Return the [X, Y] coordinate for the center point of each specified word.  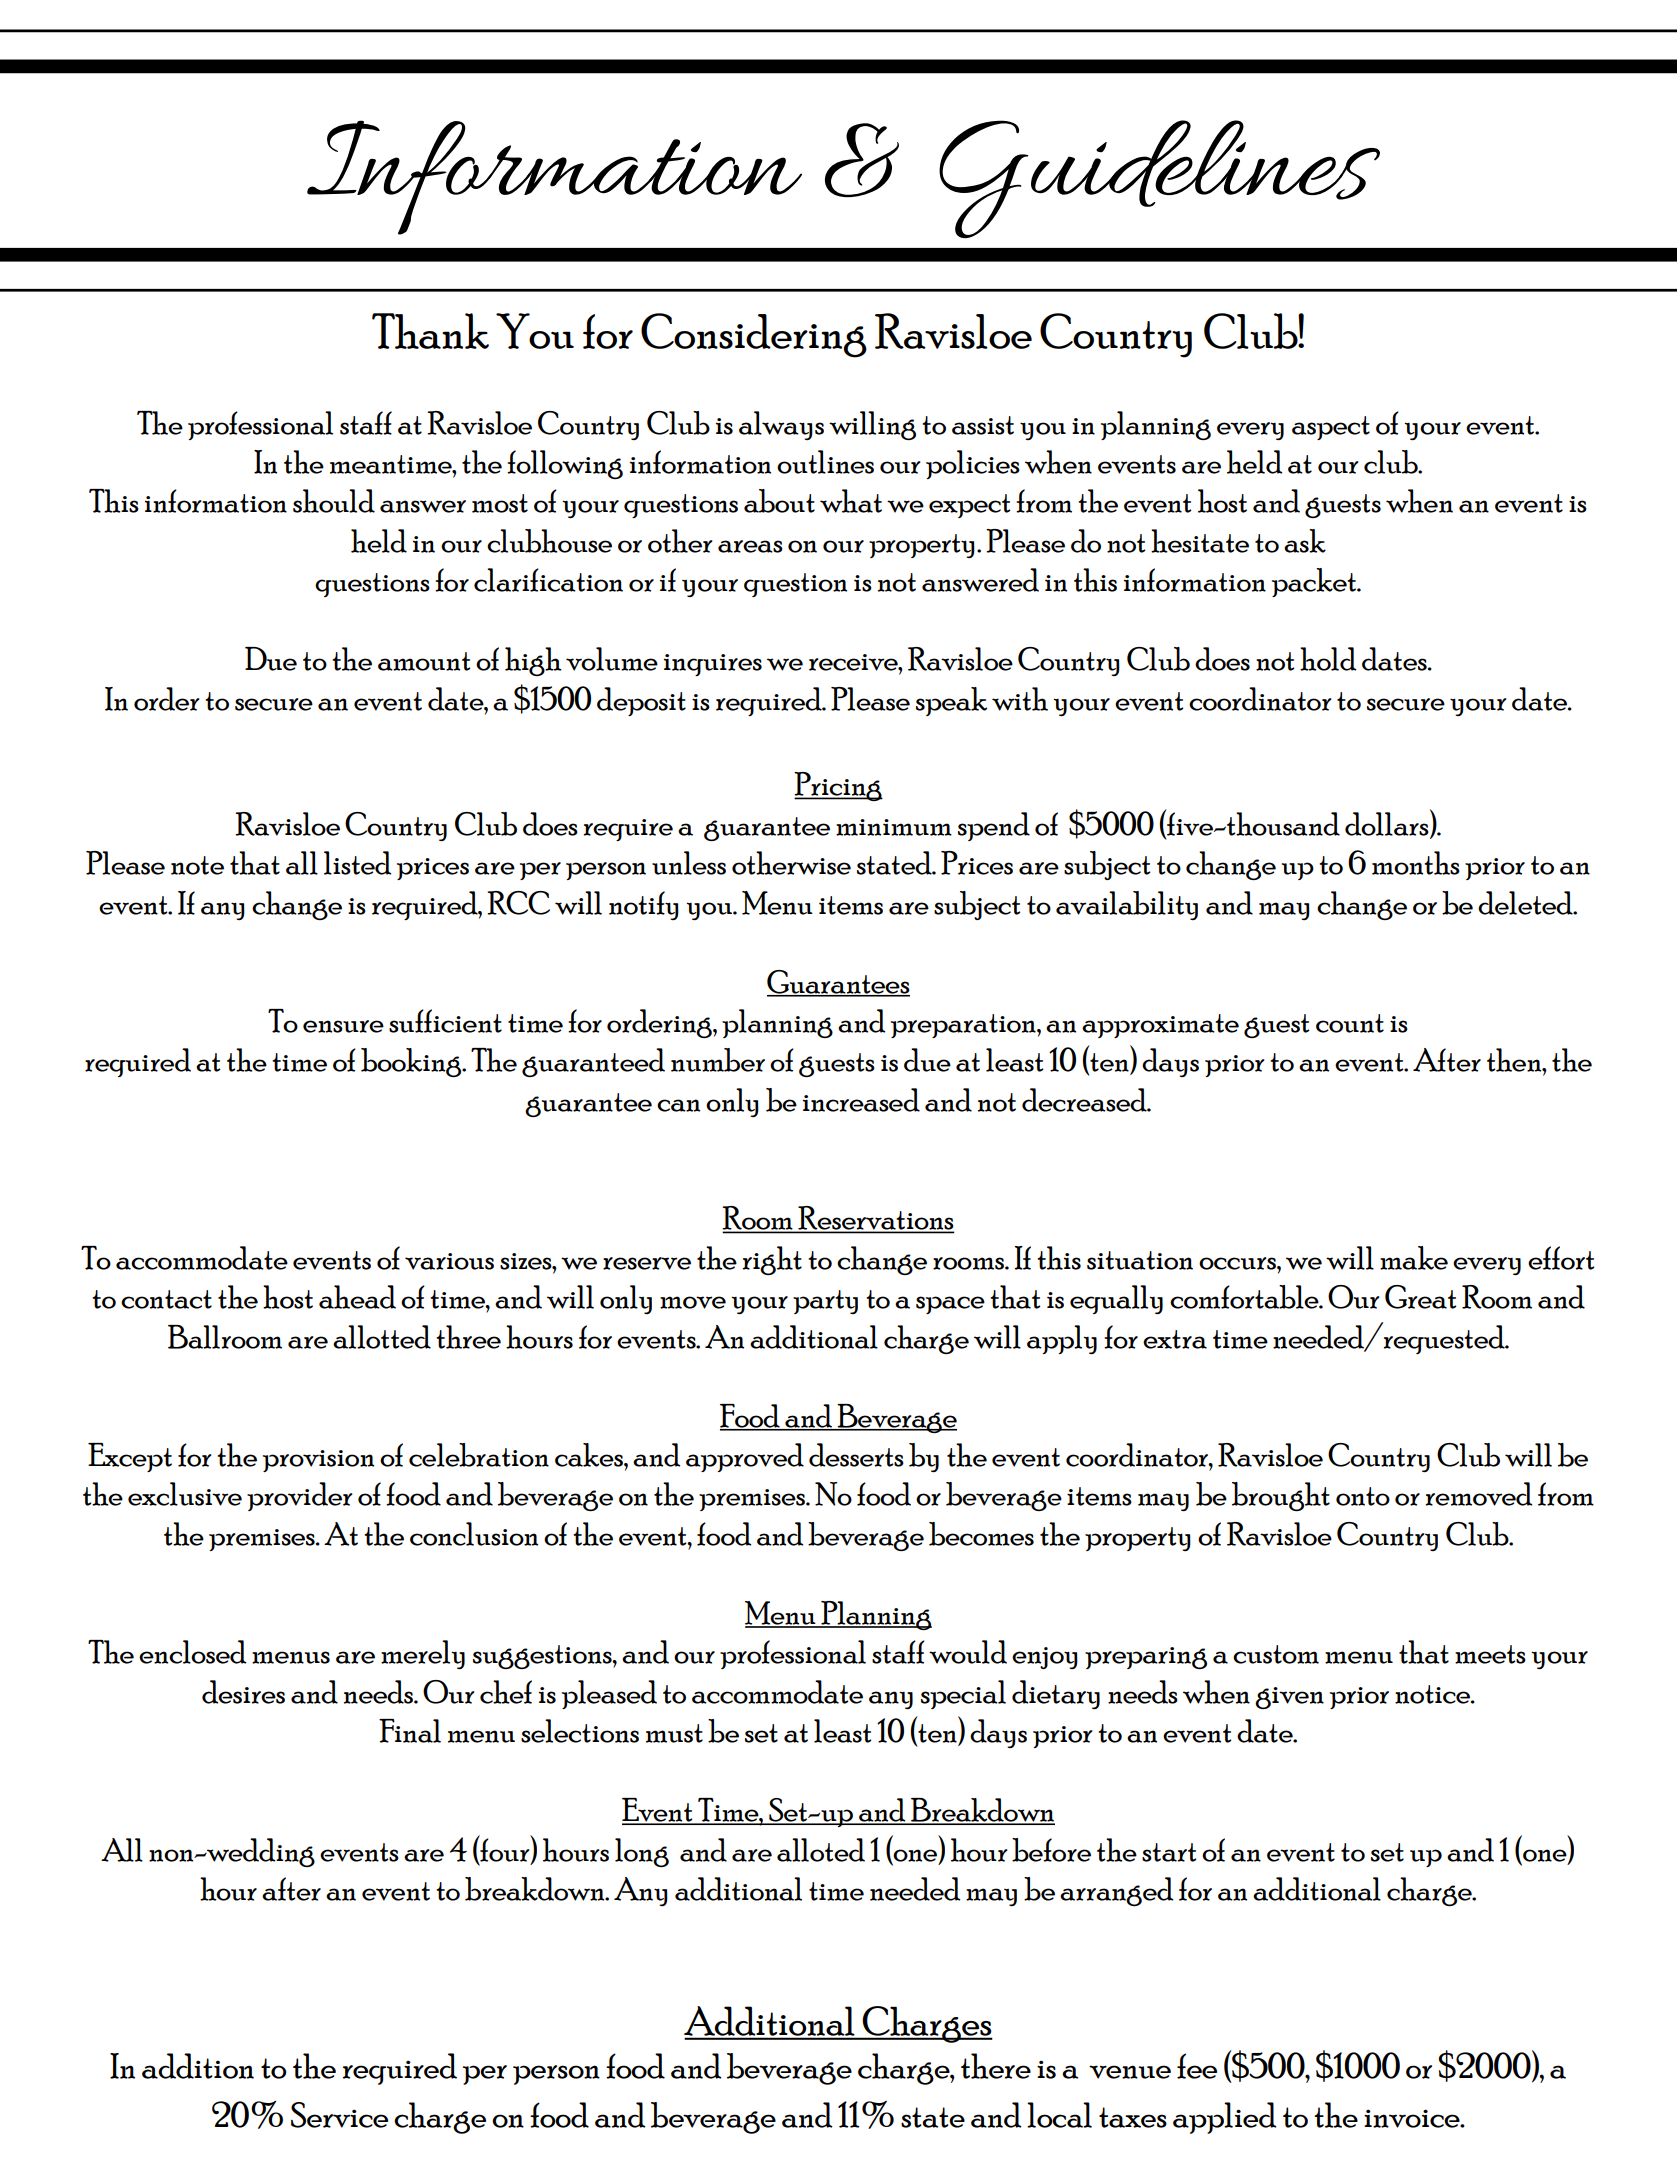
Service [339, 2115]
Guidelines [1159, 179]
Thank [430, 331]
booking [412, 1062]
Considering [754, 335]
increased [861, 1100]
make [1414, 1258]
